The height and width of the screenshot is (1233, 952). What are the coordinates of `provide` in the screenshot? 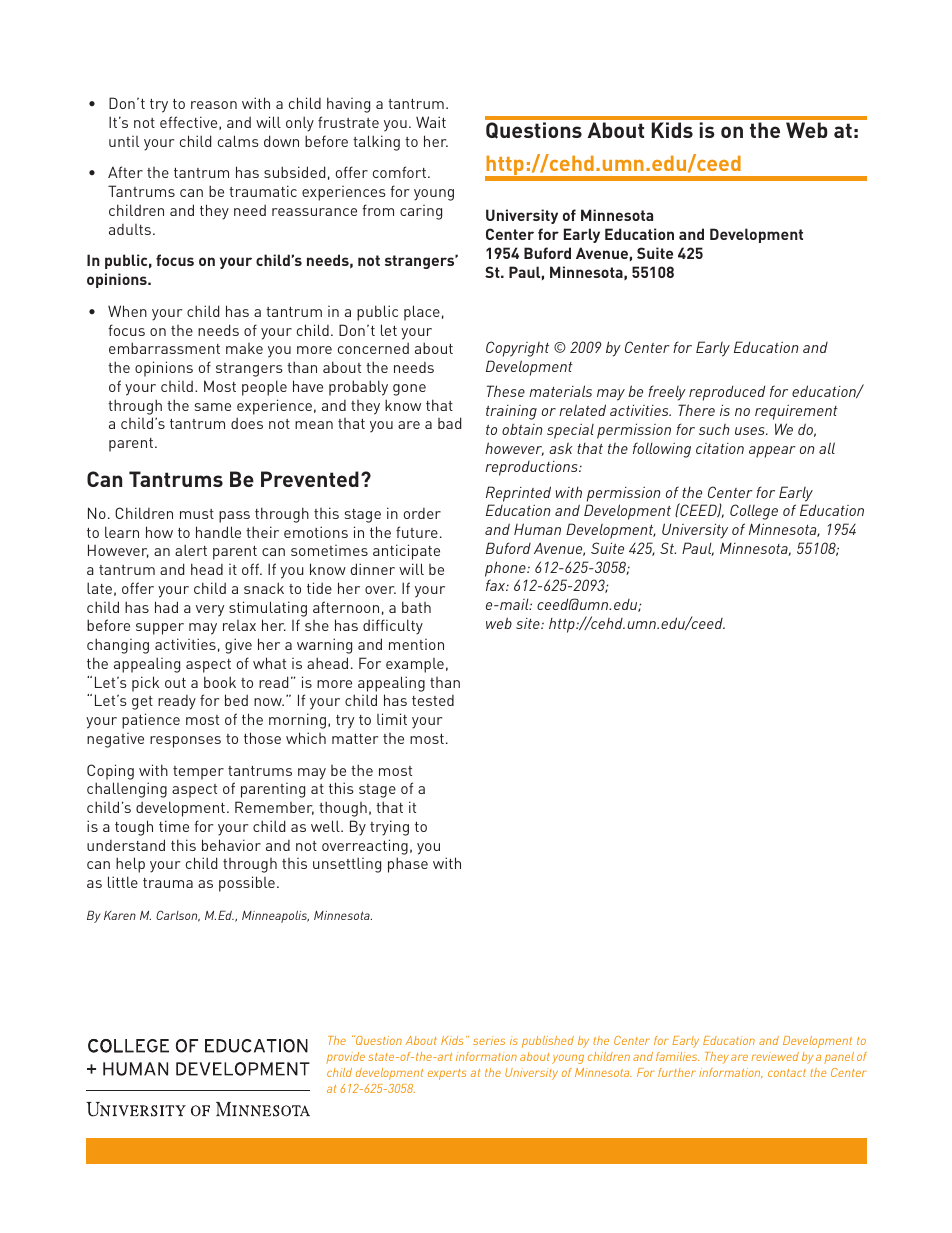 It's located at (345, 1058).
